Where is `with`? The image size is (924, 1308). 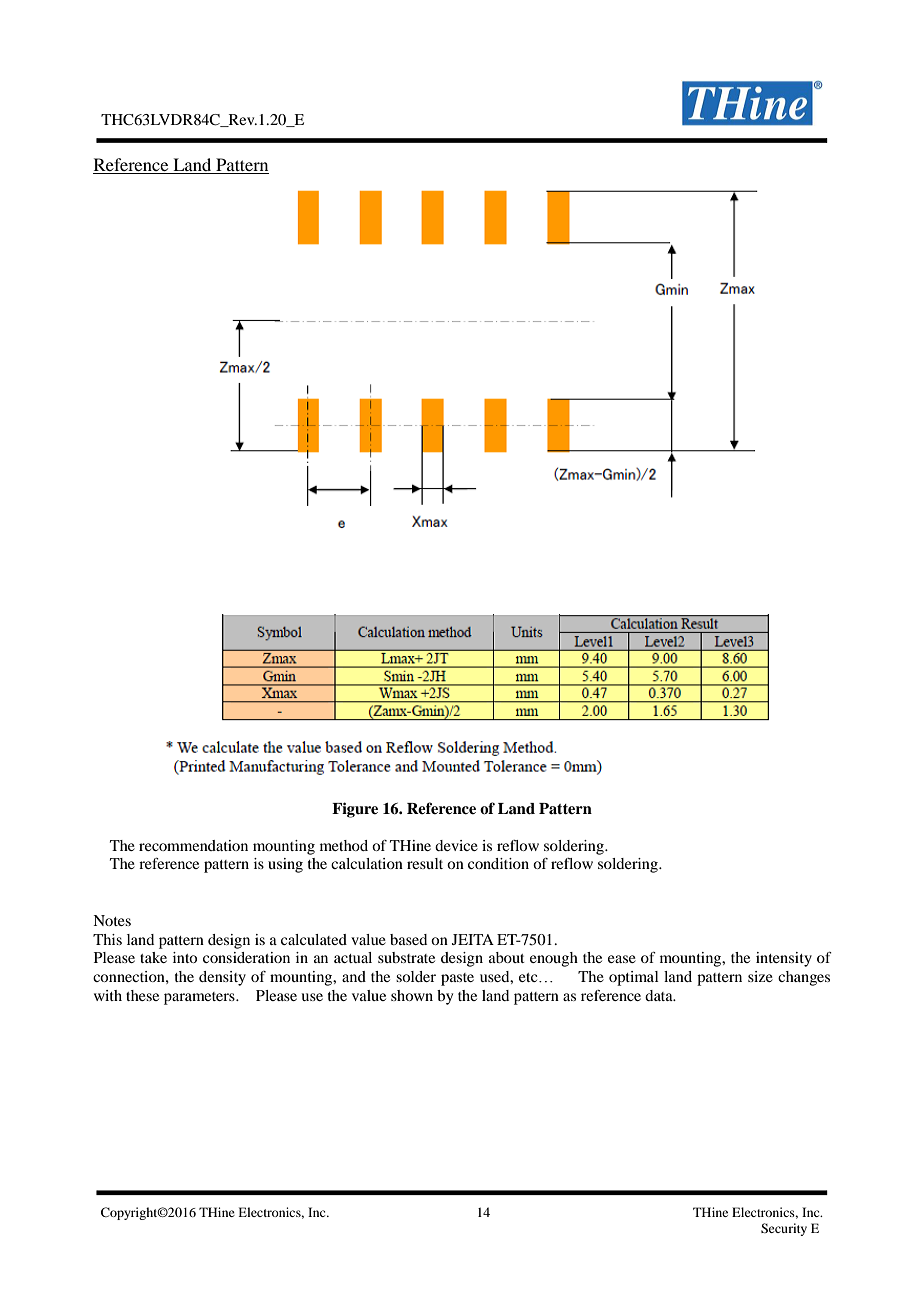
with is located at coordinates (108, 995).
